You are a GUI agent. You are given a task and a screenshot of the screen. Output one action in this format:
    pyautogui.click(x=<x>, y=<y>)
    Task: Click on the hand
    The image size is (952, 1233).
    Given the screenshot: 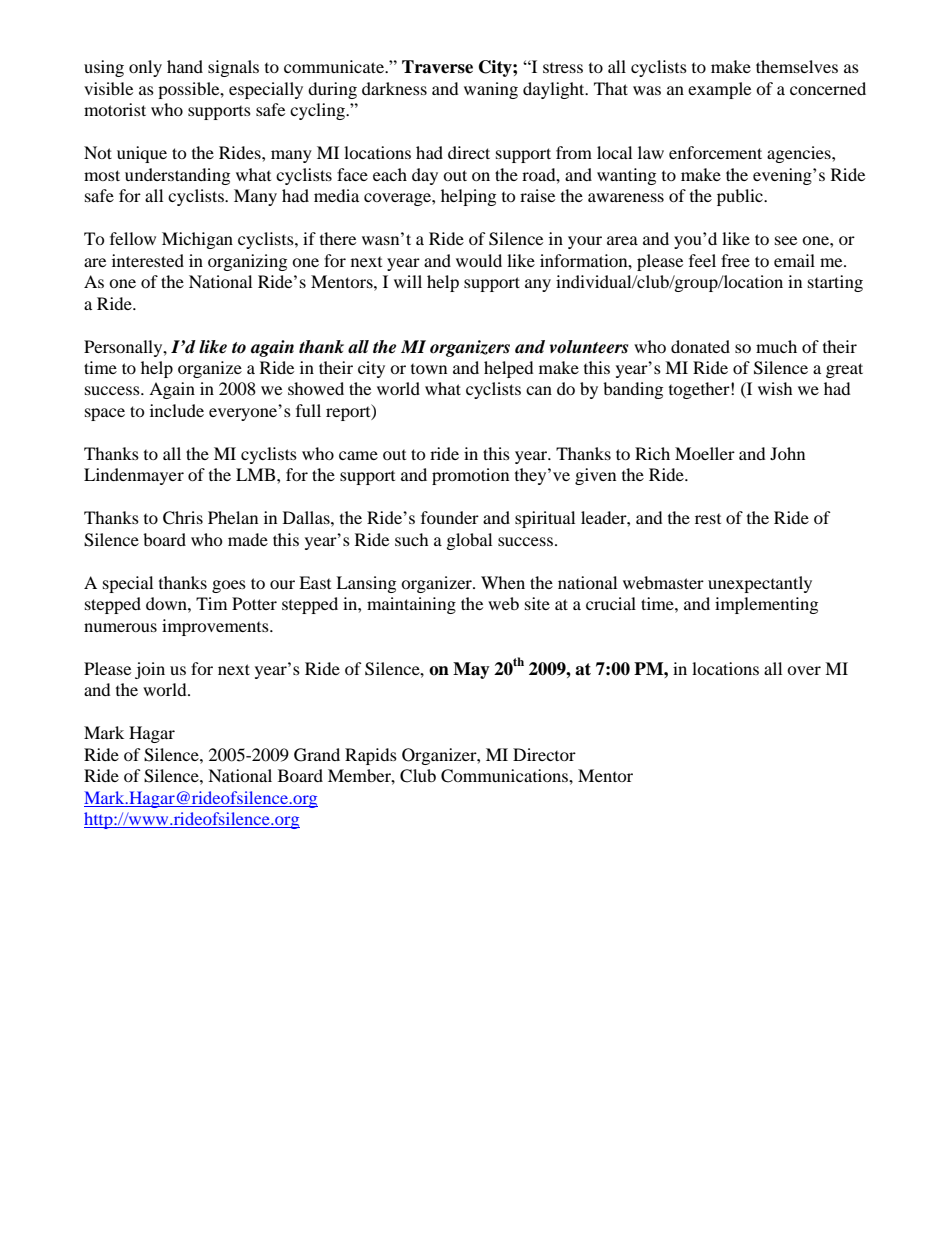 What is the action you would take?
    pyautogui.click(x=185, y=66)
